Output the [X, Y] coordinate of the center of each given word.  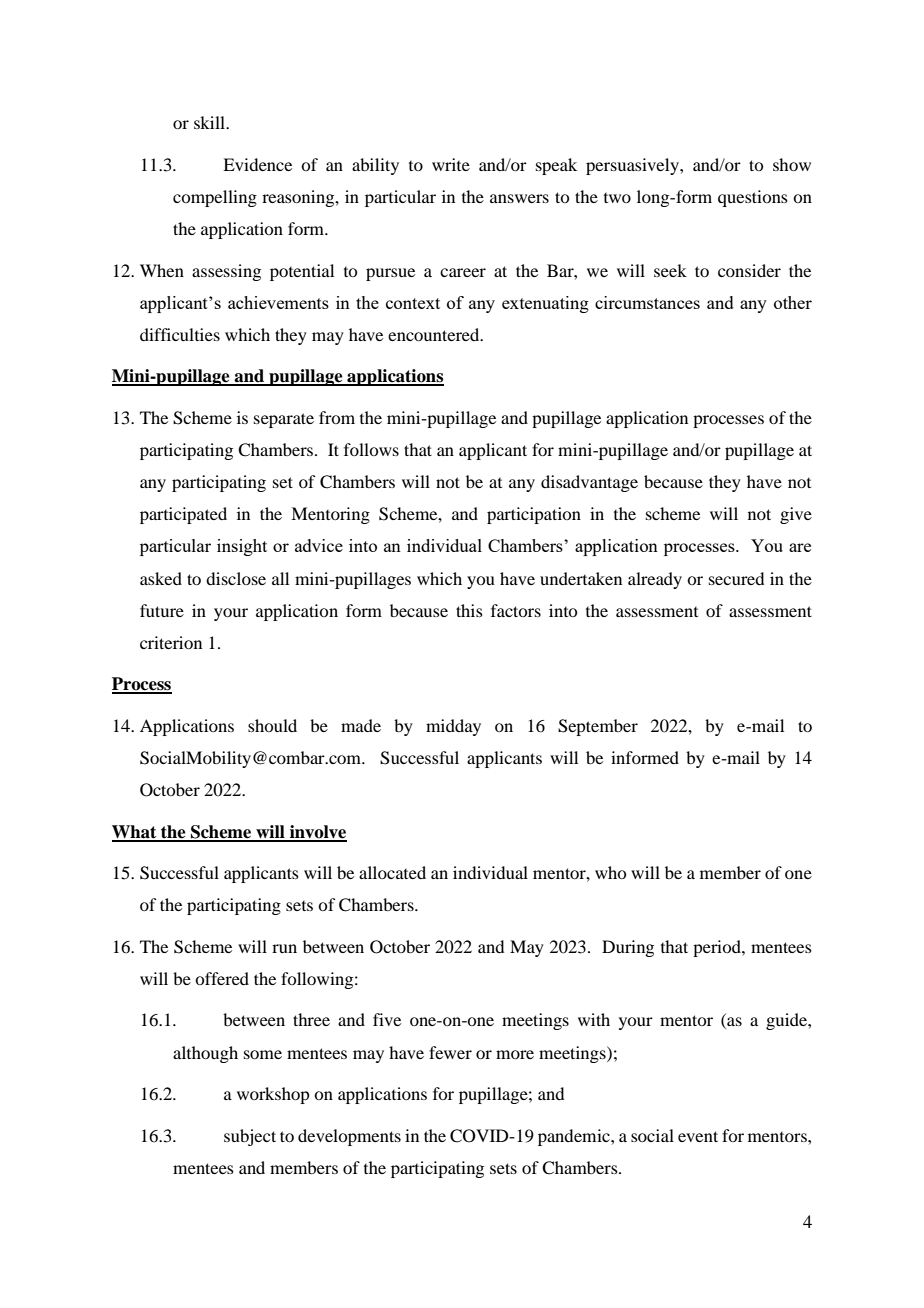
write [451, 164]
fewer [450, 1052]
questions [753, 198]
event [698, 1136]
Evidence [257, 164]
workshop [273, 1095]
